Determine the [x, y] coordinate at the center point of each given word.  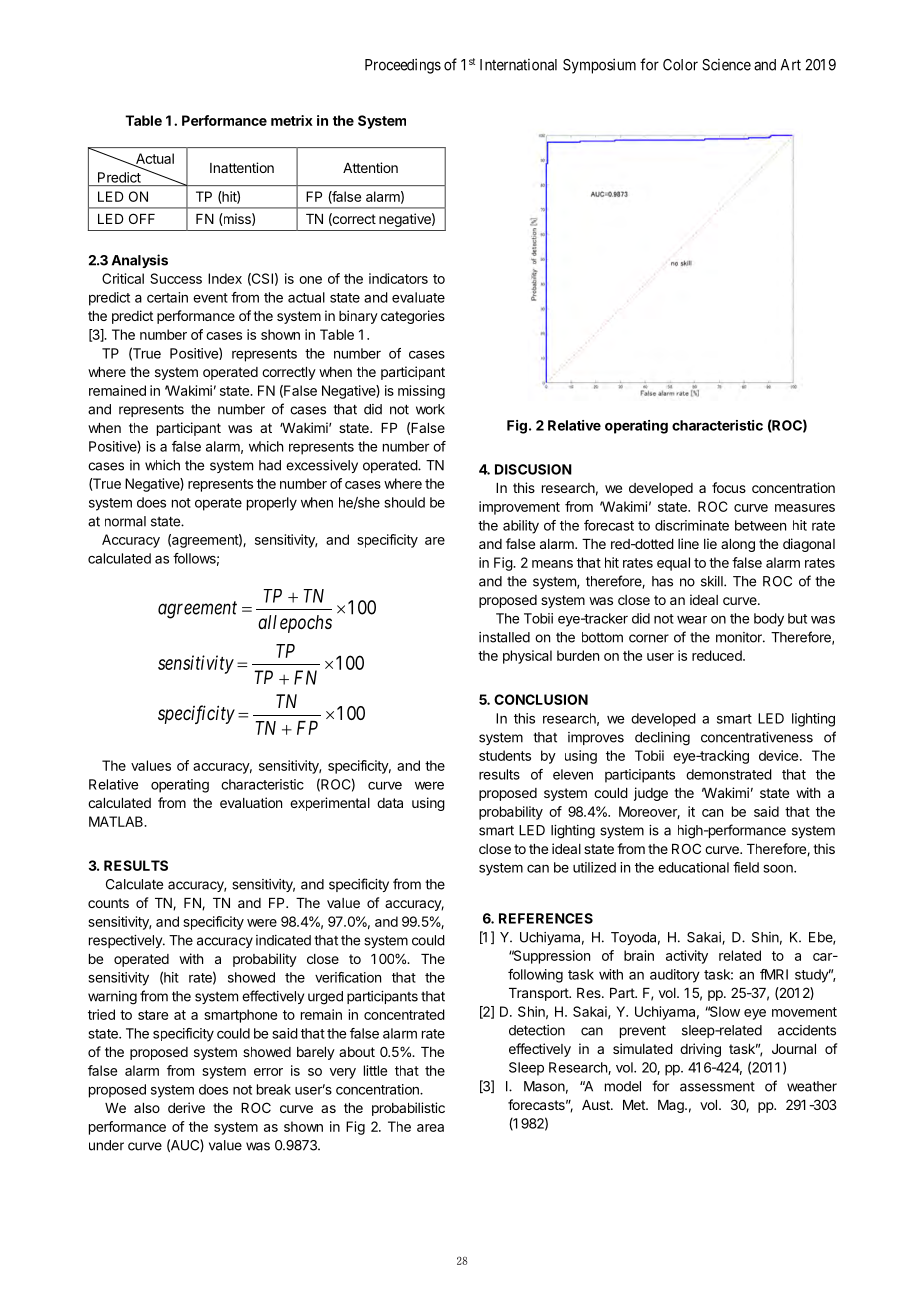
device [778, 755]
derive [186, 1107]
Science [726, 65]
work [430, 409]
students [505, 755]
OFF [142, 218]
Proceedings [403, 66]
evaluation [251, 802]
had [270, 465]
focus [729, 487]
